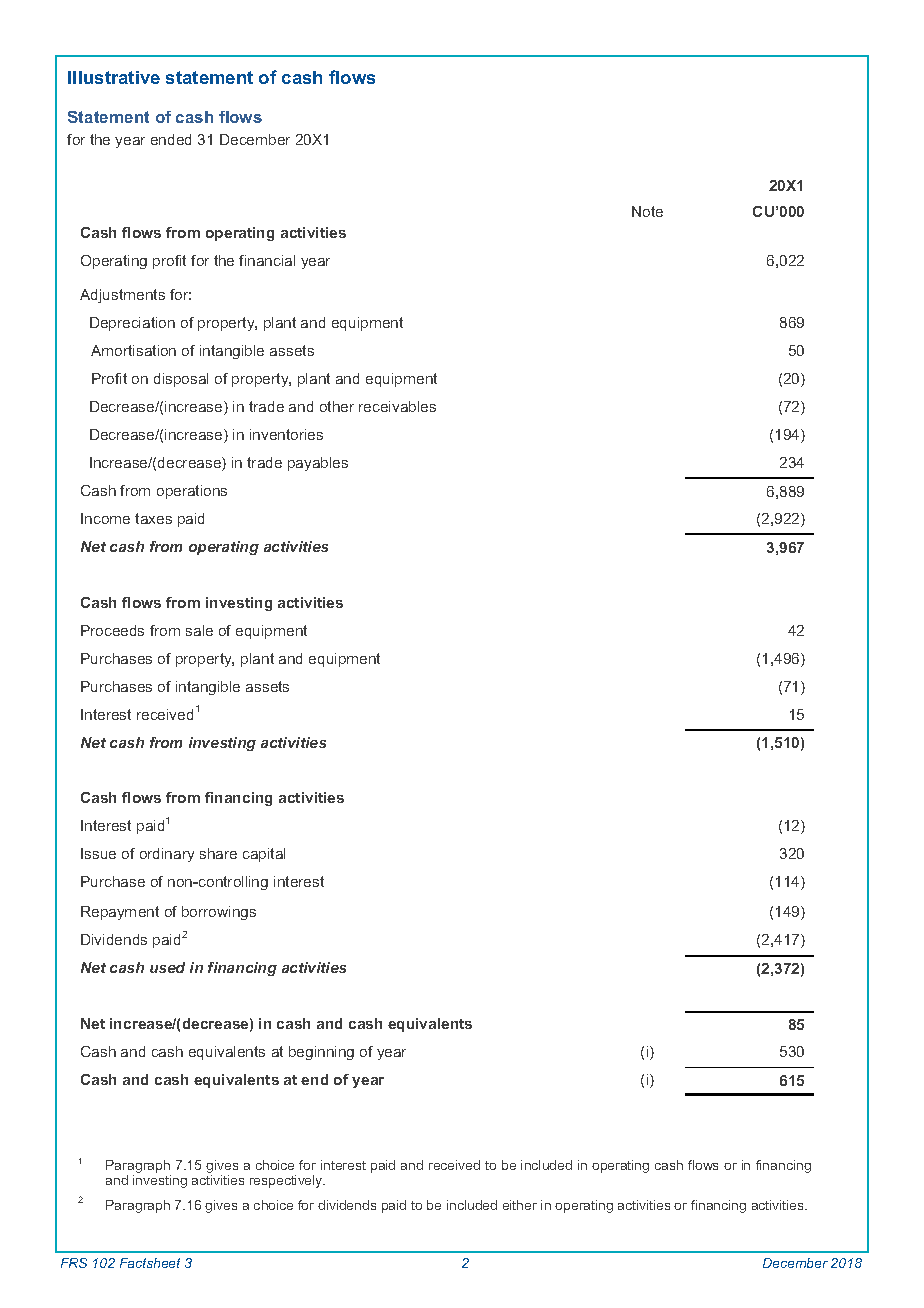  What do you see at coordinates (171, 139) in the page?
I see `ended` at bounding box center [171, 139].
